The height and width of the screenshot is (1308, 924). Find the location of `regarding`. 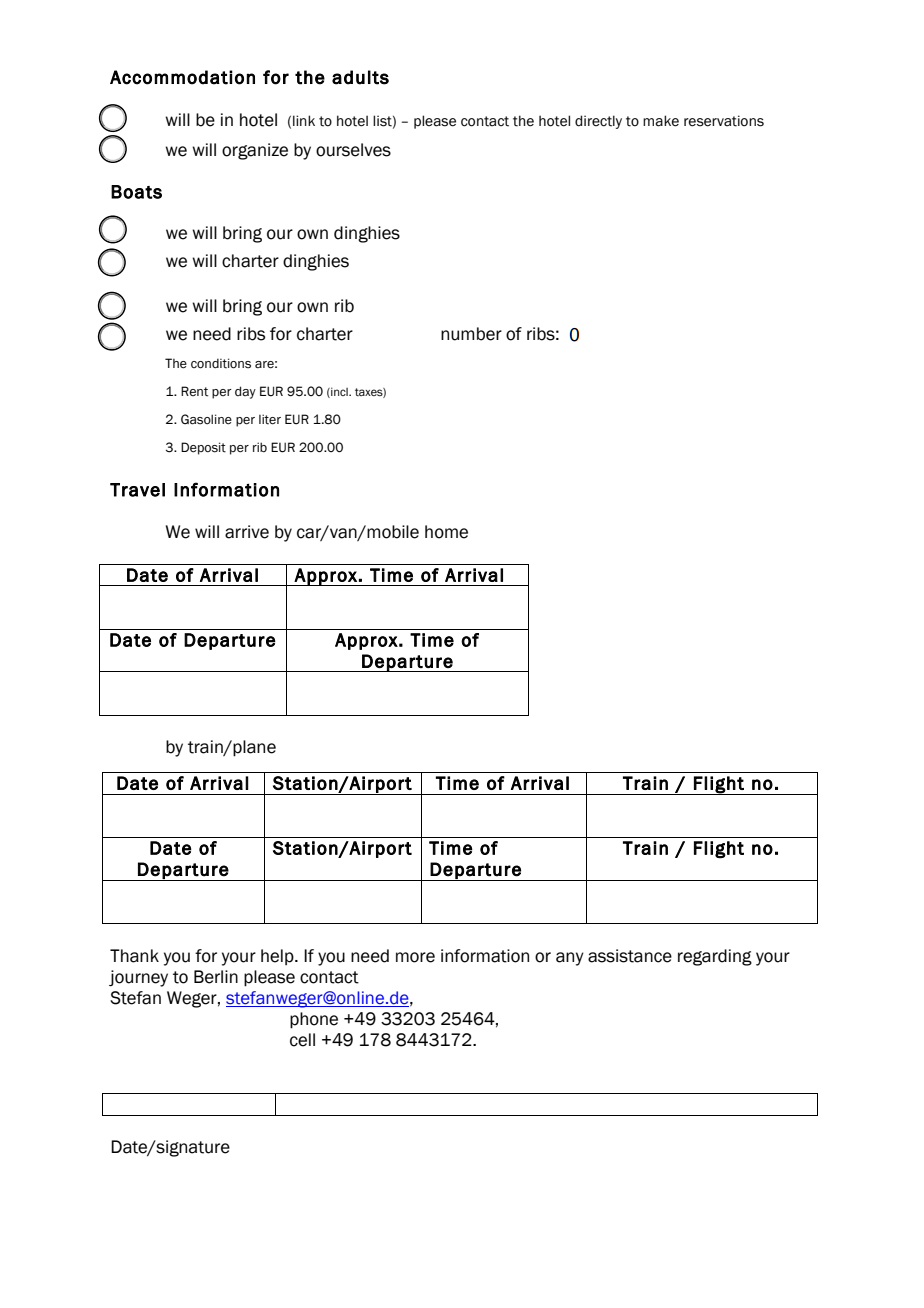

regarding is located at coordinates (715, 957).
